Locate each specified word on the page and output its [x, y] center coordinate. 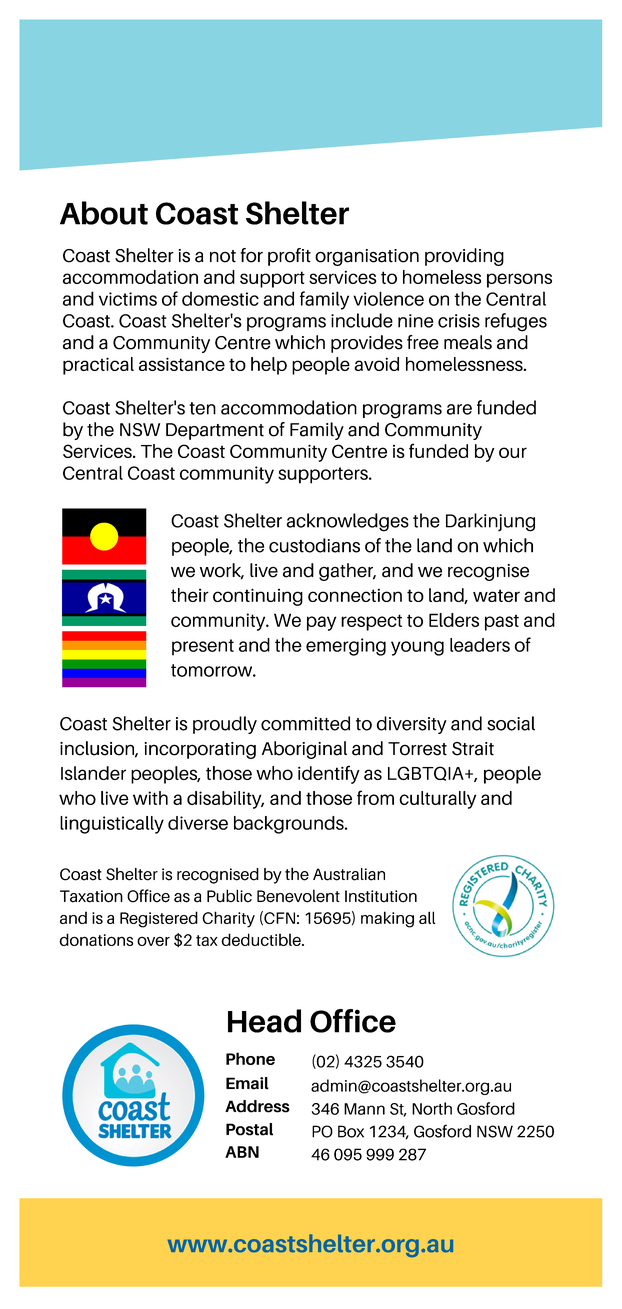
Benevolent [298, 896]
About [104, 213]
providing [464, 257]
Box [351, 1131]
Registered [159, 919]
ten [202, 408]
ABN [242, 1152]
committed [305, 723]
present [203, 647]
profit [289, 257]
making [387, 919]
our [513, 452]
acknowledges [348, 522]
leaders [480, 645]
